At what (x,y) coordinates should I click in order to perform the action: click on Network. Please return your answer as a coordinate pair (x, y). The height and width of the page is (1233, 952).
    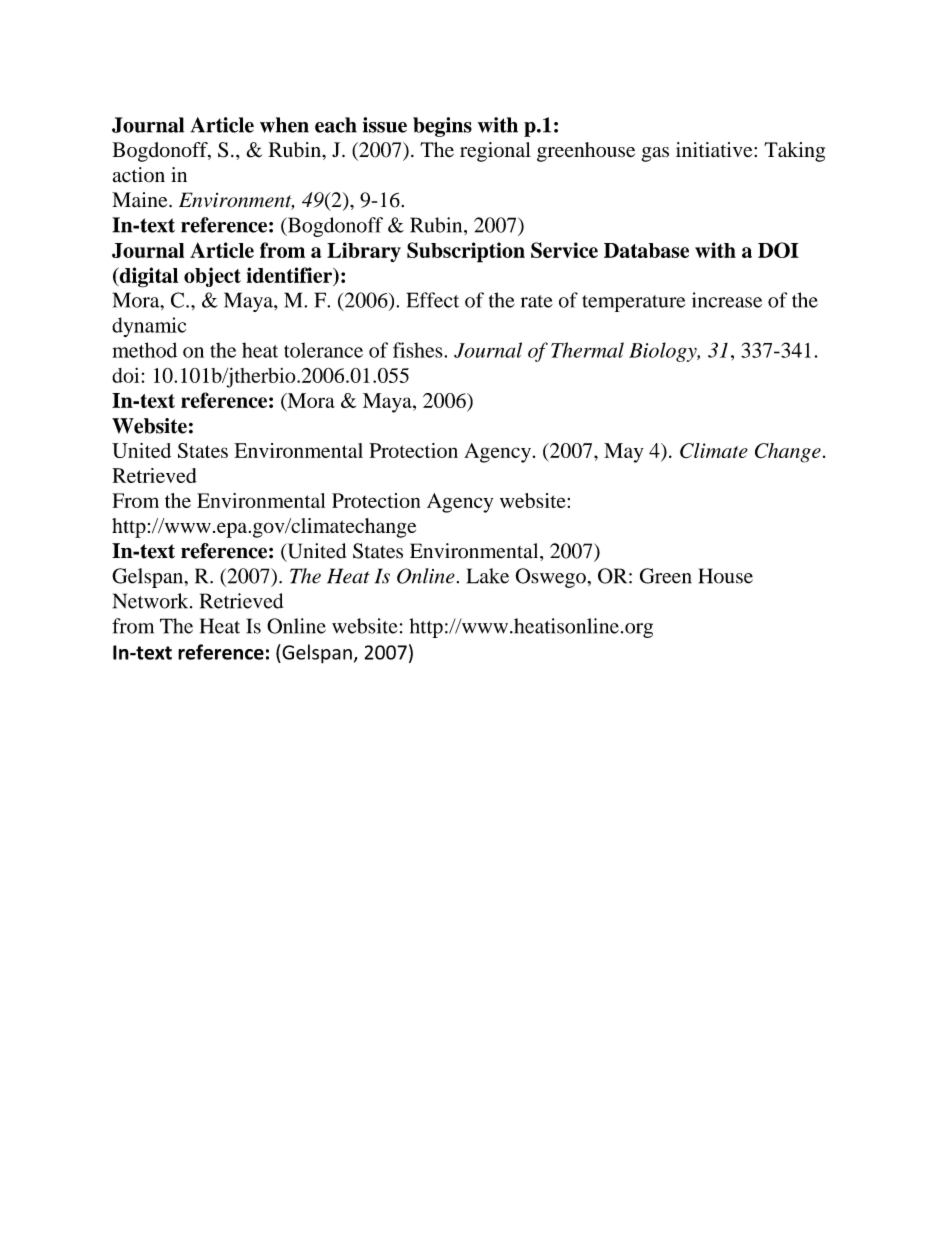
    Looking at the image, I should click on (152, 601).
